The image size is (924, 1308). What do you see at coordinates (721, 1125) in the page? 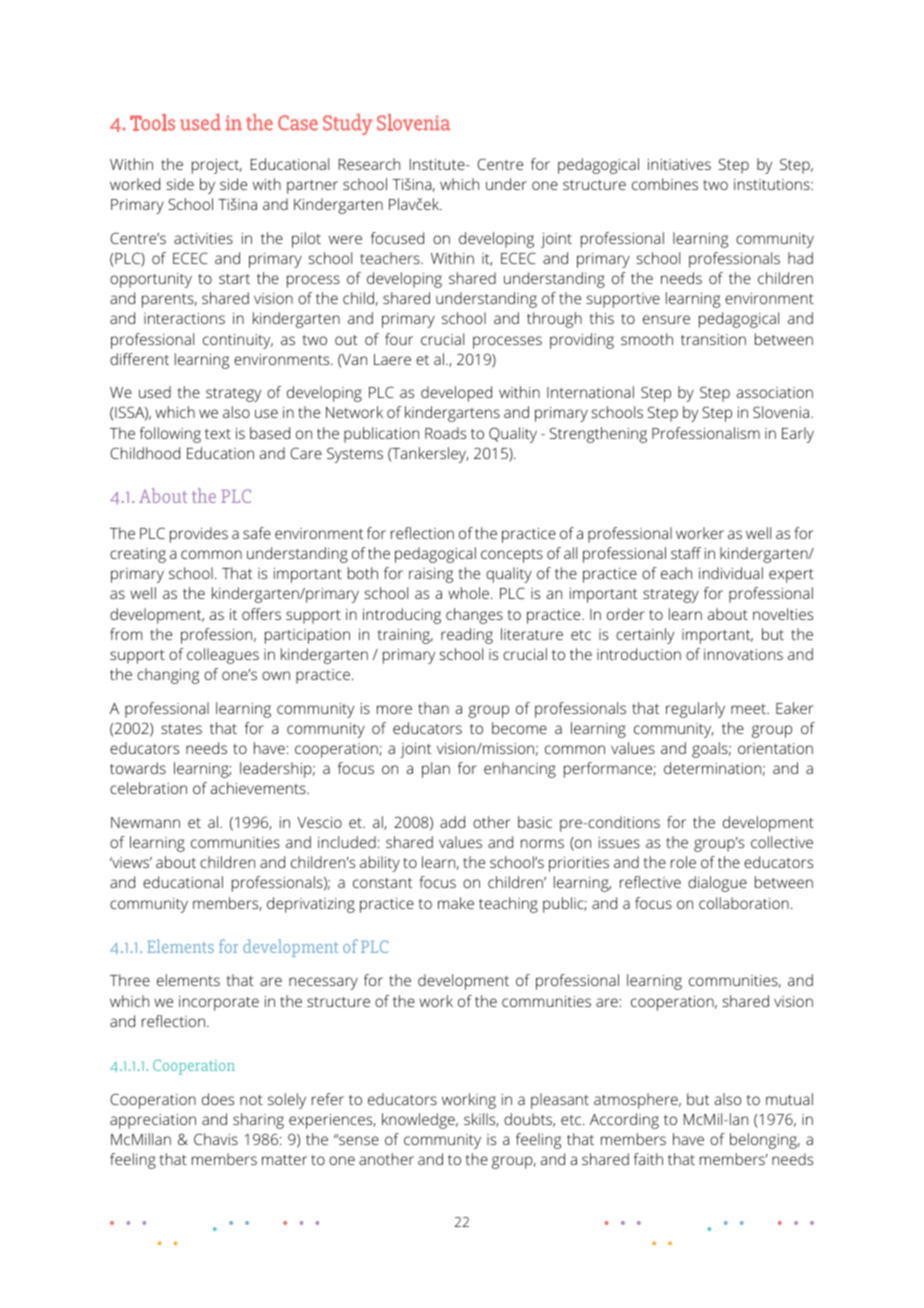
I see `described` at bounding box center [721, 1125].
